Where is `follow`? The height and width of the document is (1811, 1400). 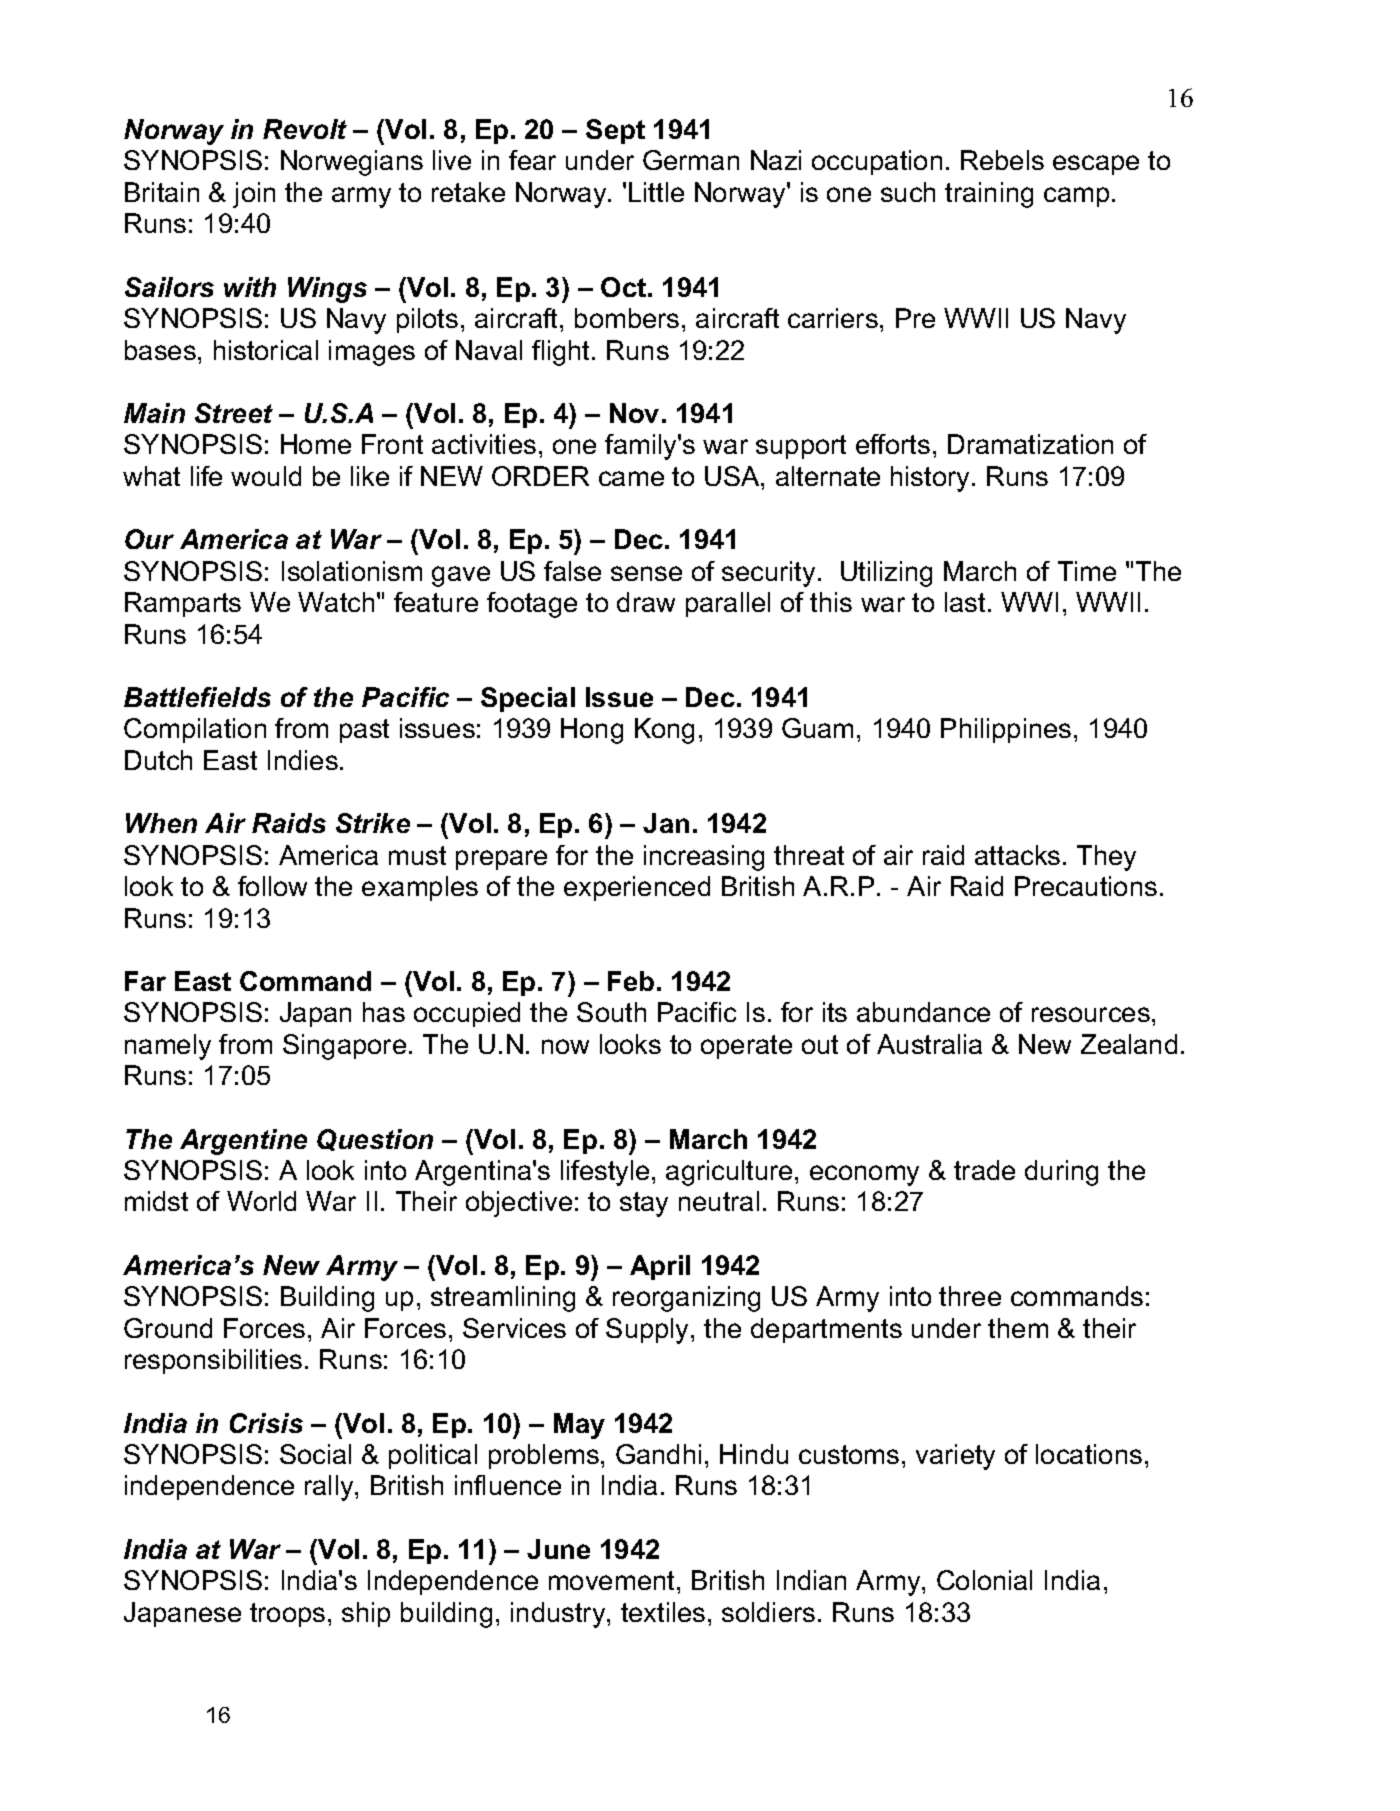 follow is located at coordinates (272, 886).
